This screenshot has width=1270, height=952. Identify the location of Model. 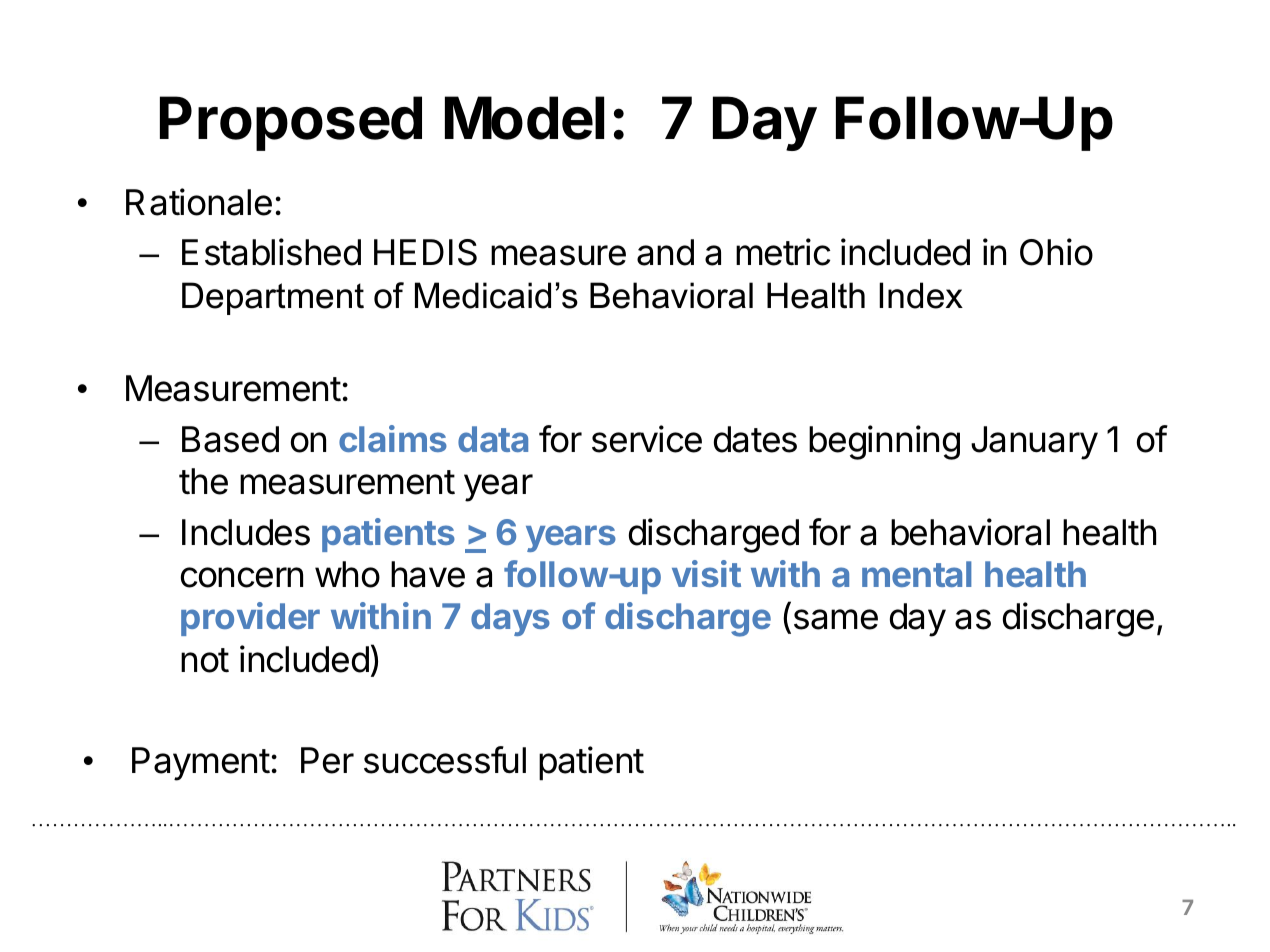
(524, 118).
